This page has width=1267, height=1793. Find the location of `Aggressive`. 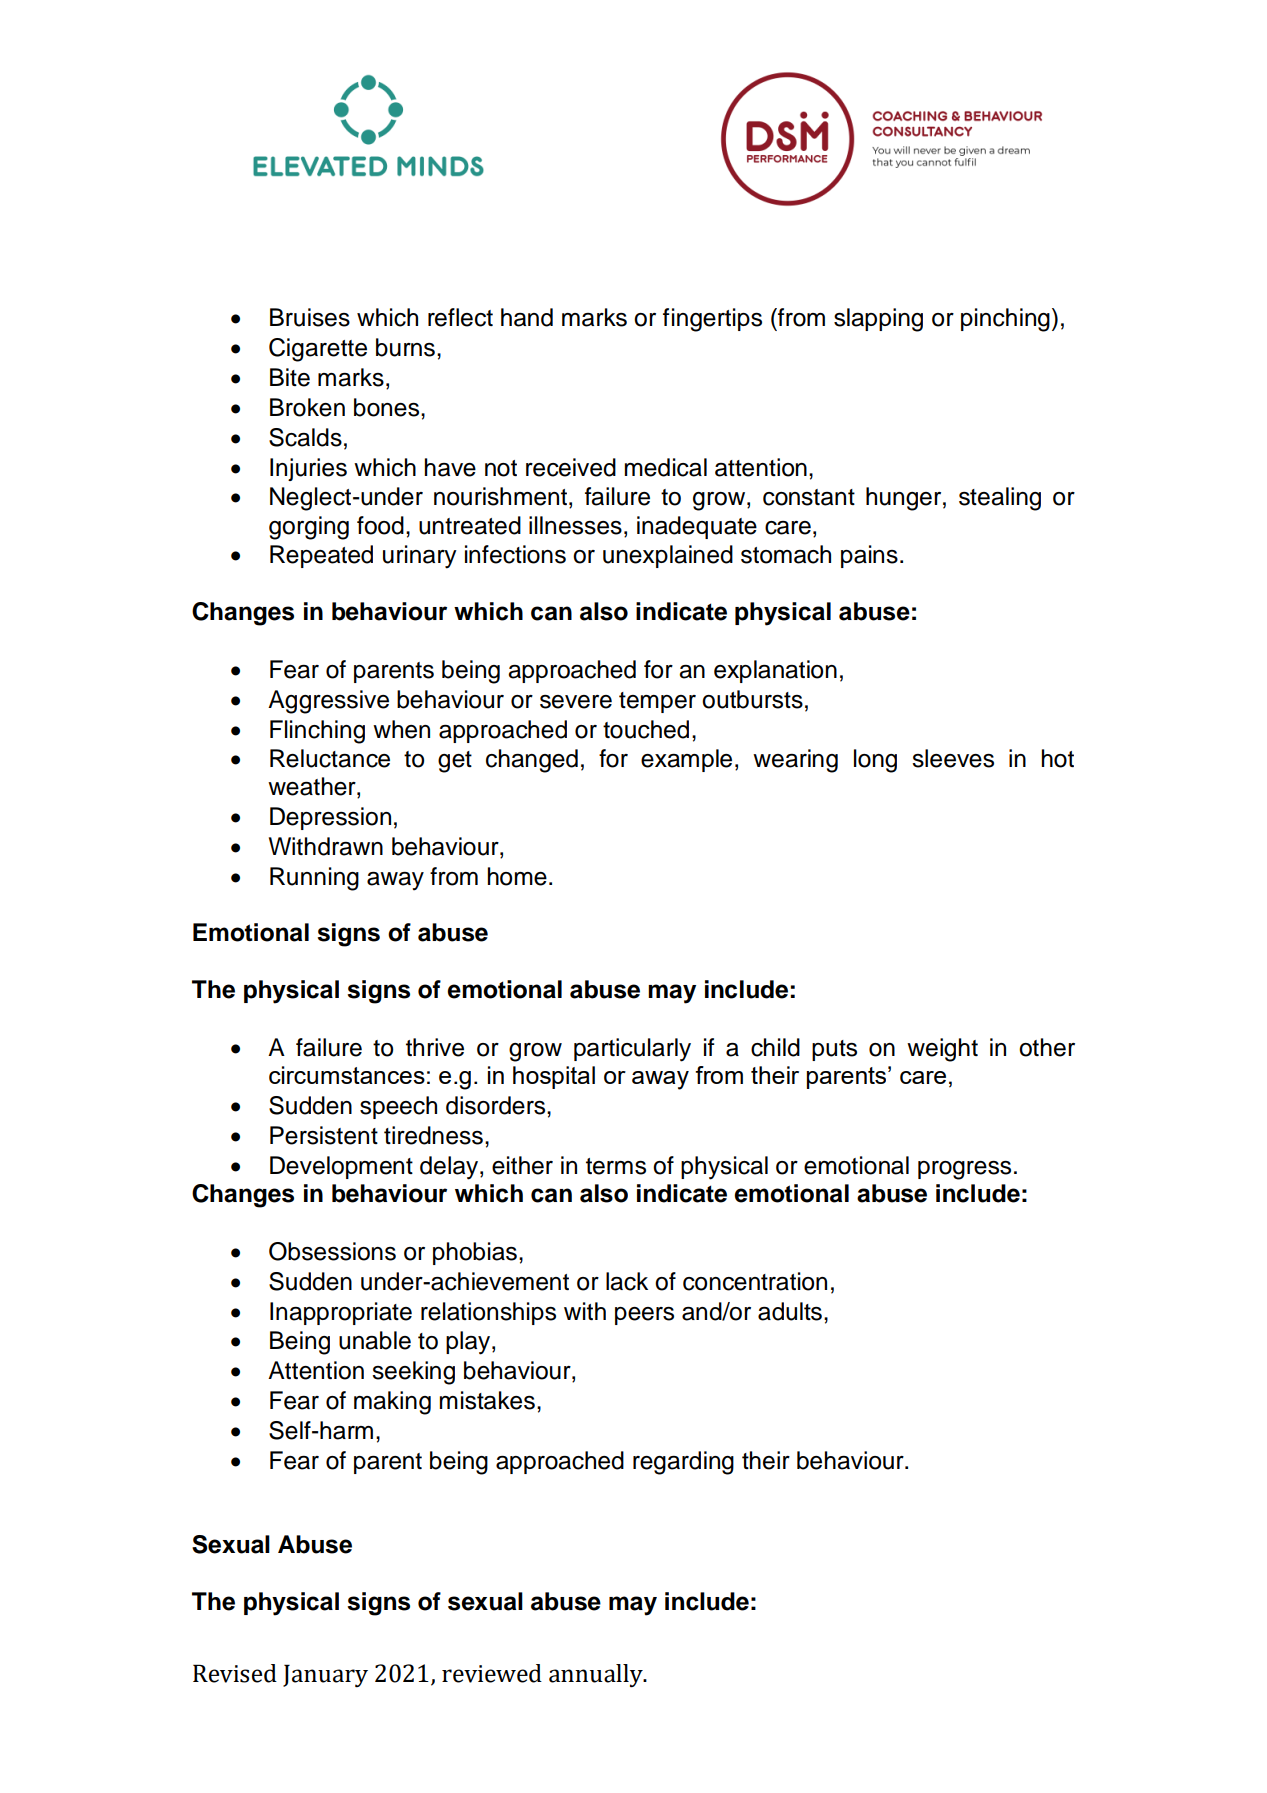

Aggressive is located at coordinates (328, 702).
